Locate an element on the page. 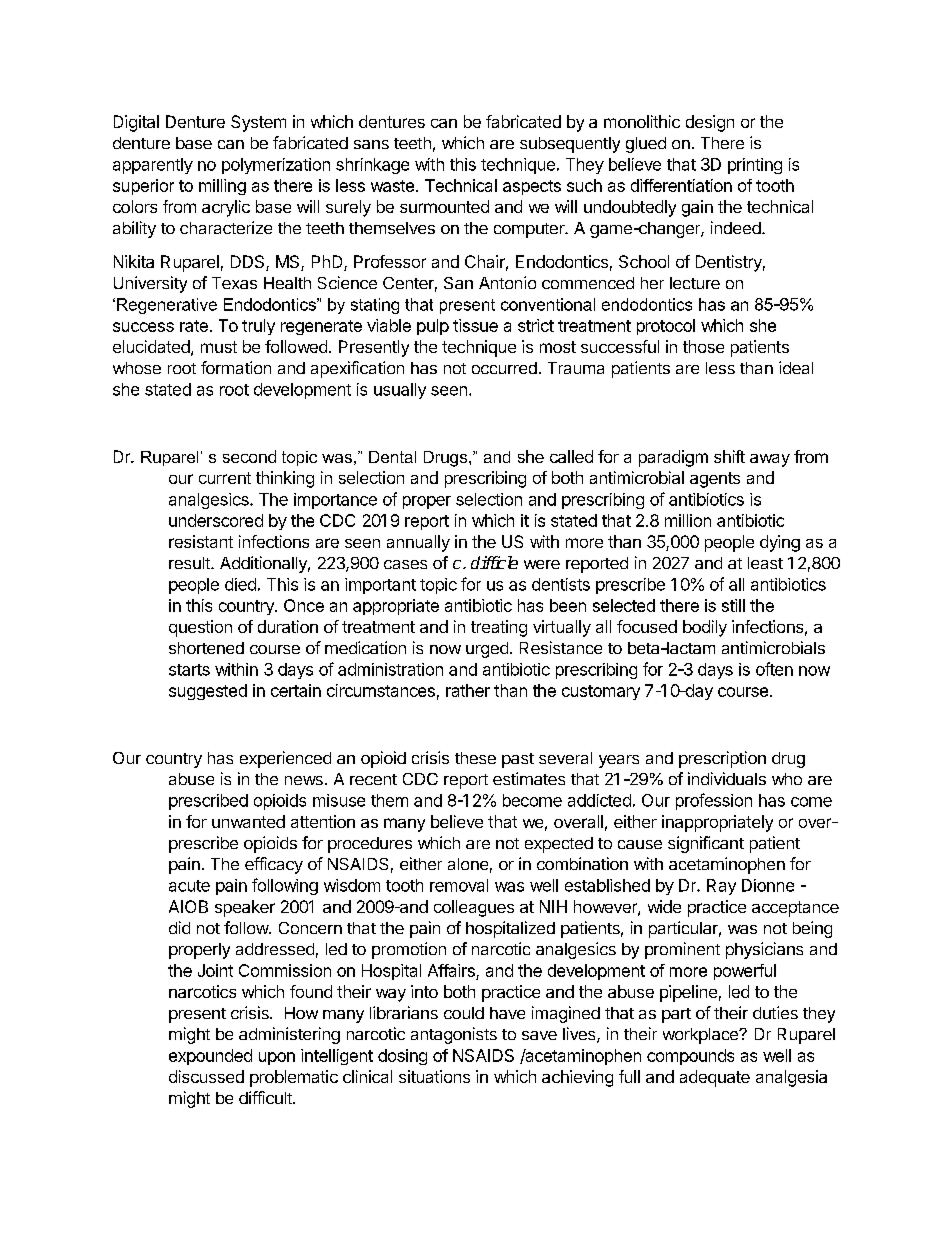 The width and height of the document is (952, 1233). situations is located at coordinates (434, 1076).
